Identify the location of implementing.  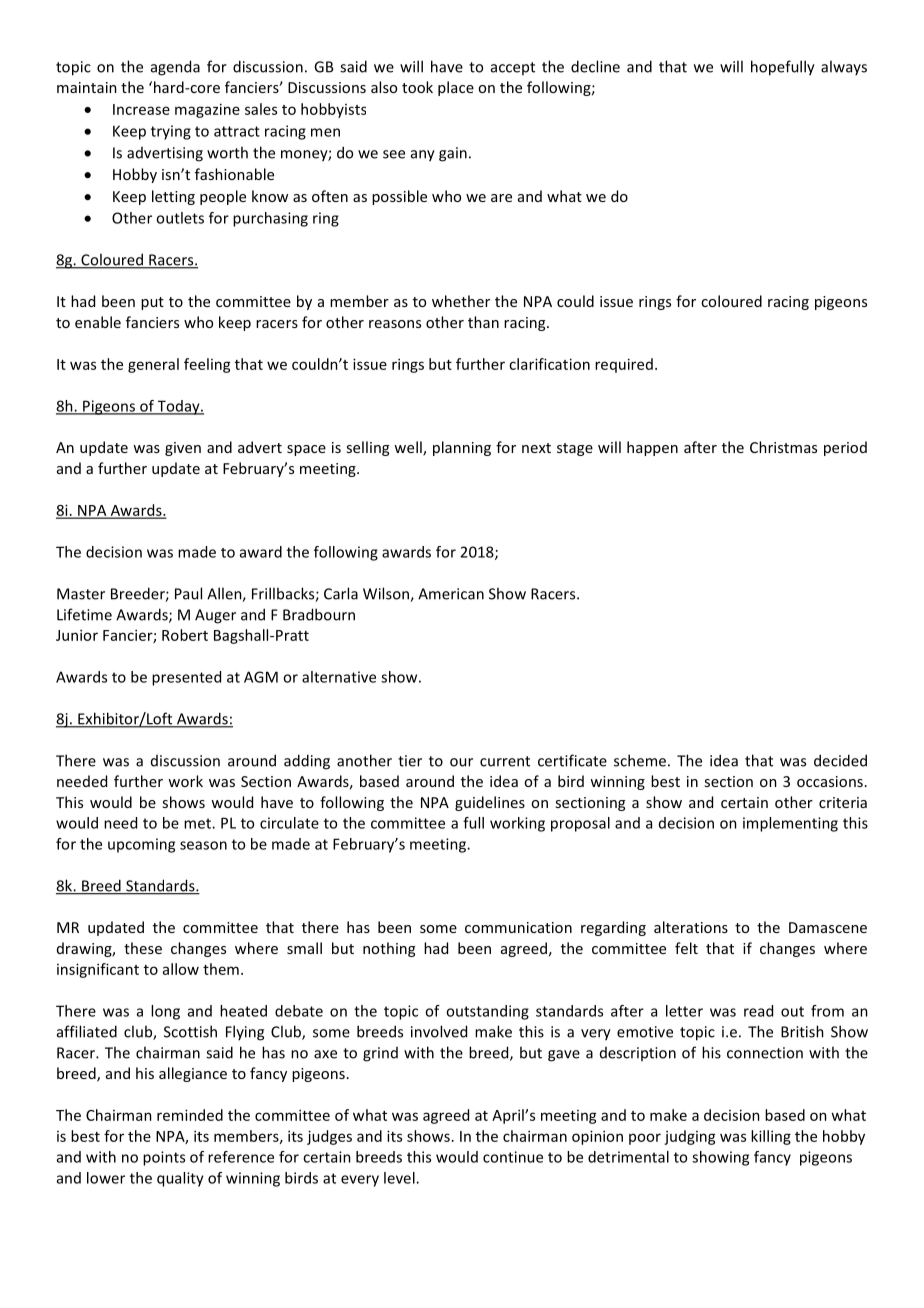
(790, 824).
